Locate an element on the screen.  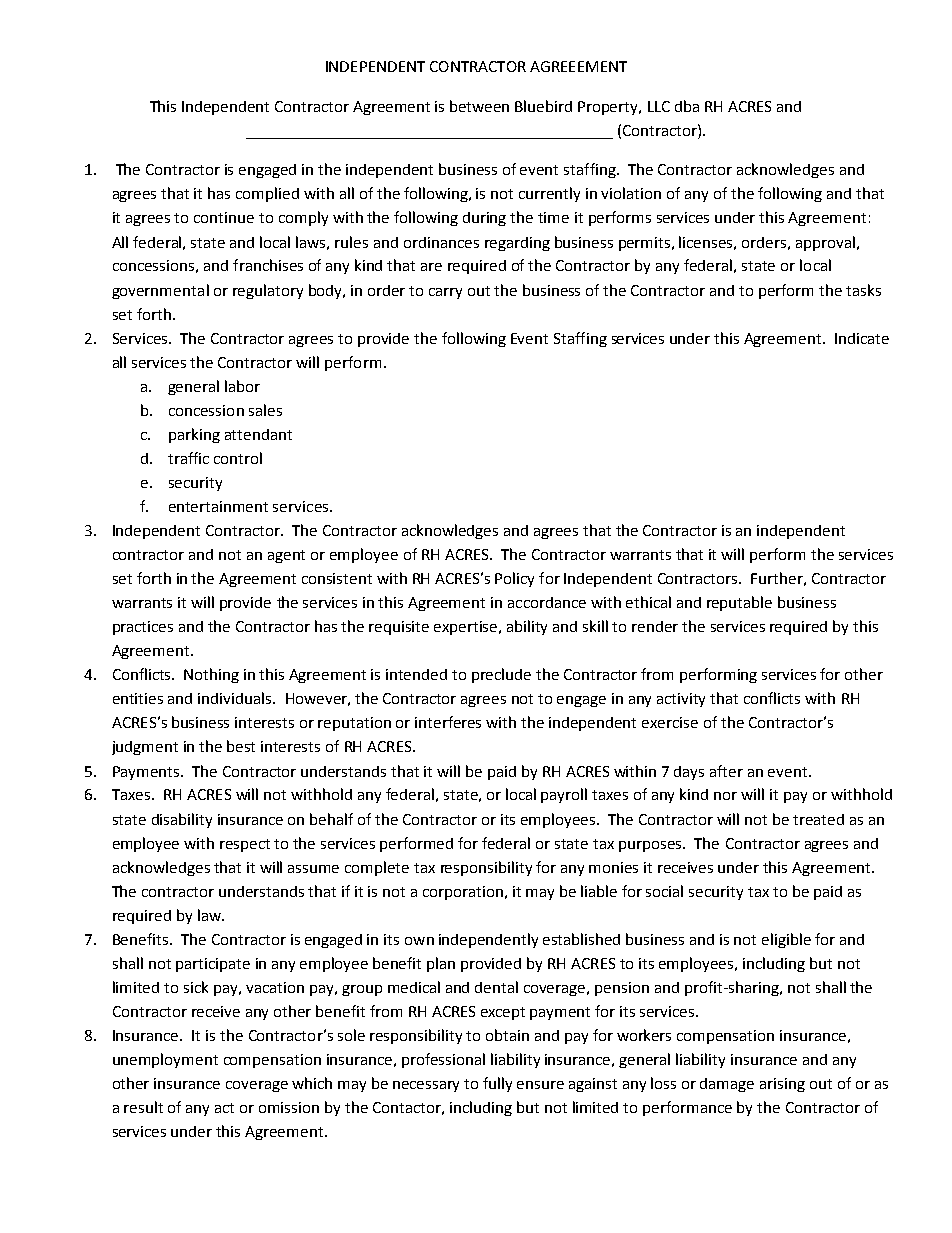
dba is located at coordinates (687, 106).
